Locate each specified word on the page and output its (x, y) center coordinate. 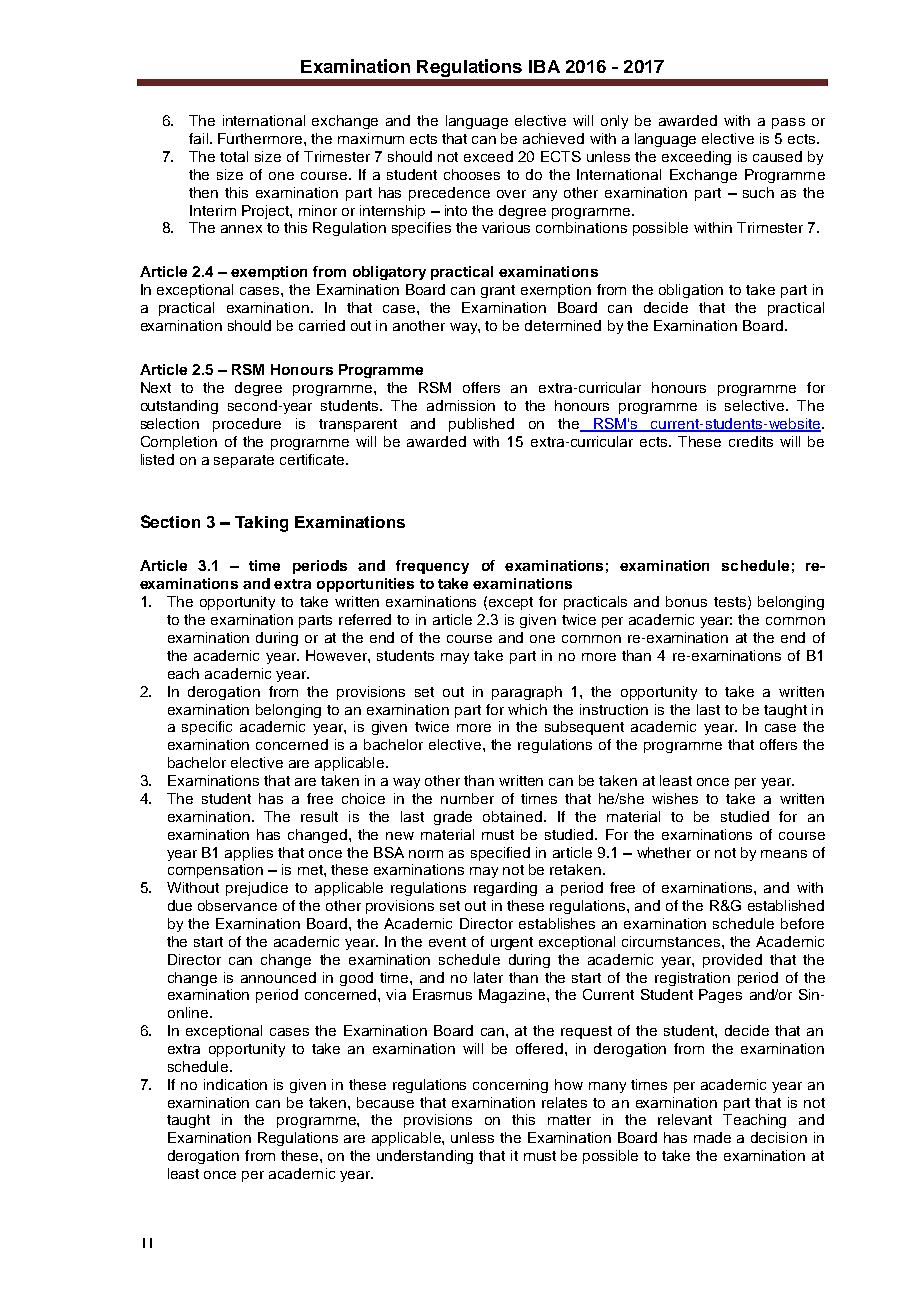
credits (751, 441)
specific (207, 728)
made (712, 1137)
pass (788, 123)
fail (200, 138)
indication (235, 1084)
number (467, 798)
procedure (247, 425)
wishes (675, 798)
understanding (425, 1157)
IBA (544, 66)
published (481, 425)
